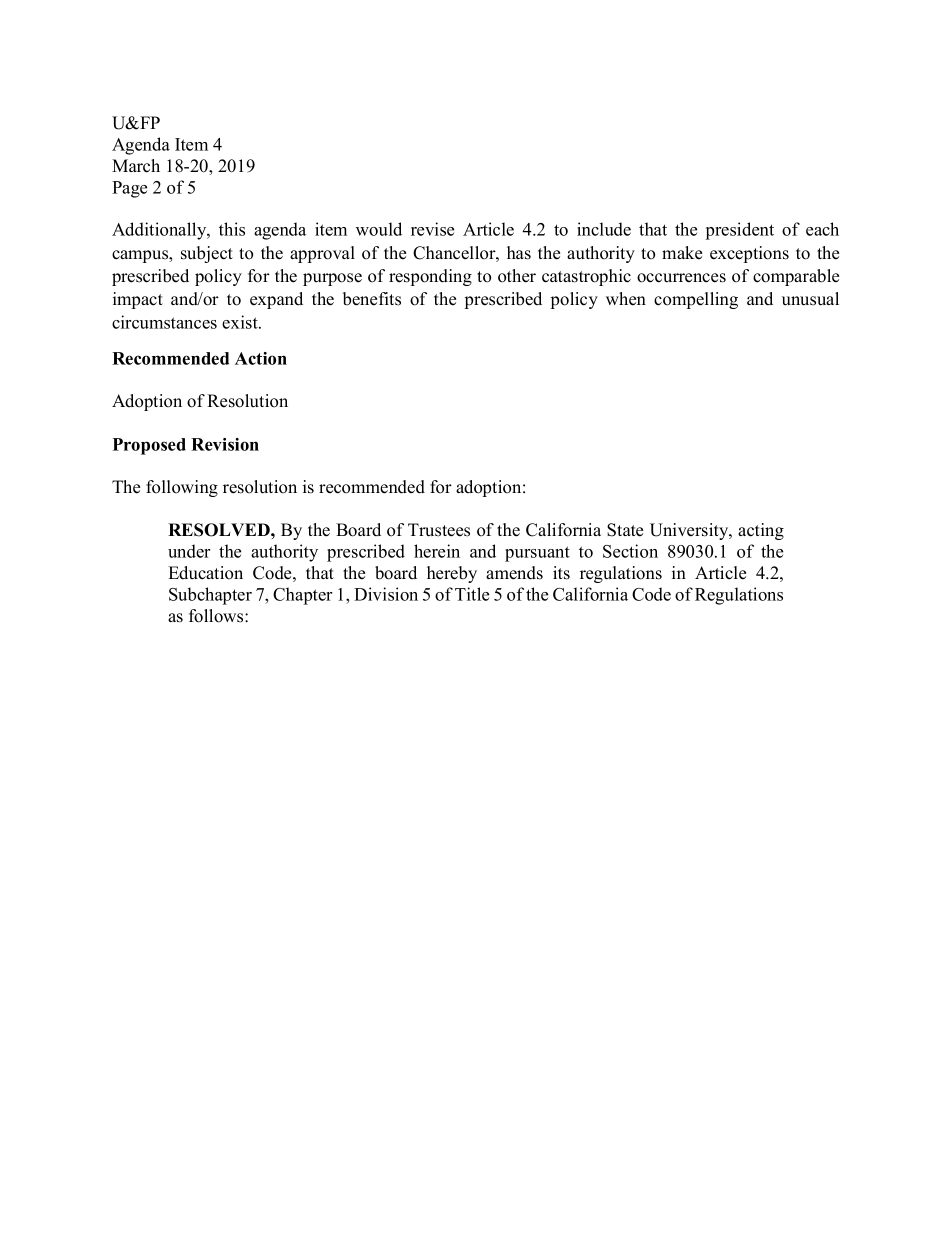  Describe the element at coordinates (261, 358) in the document. I see `Action` at that location.
